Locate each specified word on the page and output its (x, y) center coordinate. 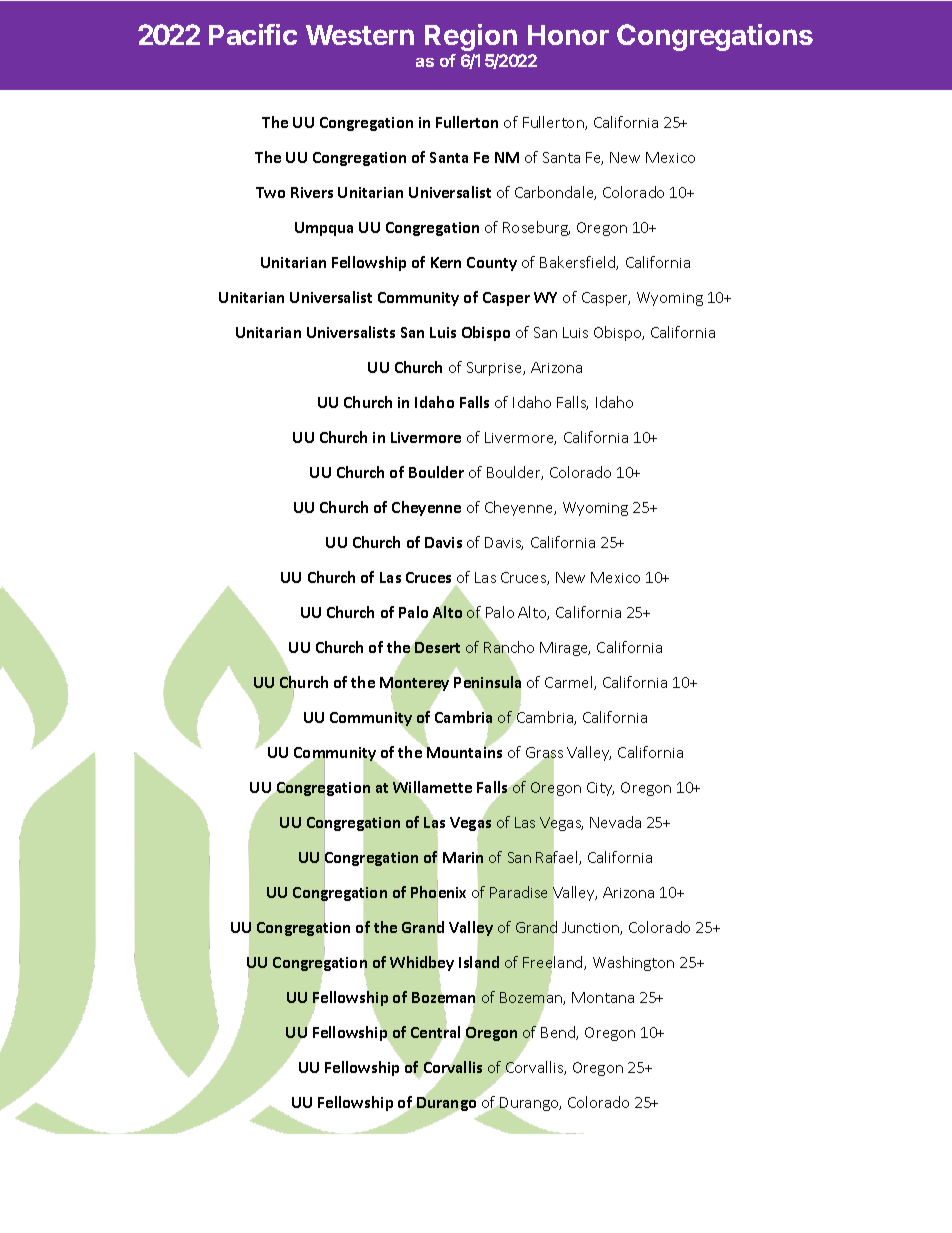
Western (360, 35)
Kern (446, 262)
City (600, 789)
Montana (603, 997)
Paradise (518, 892)
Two (270, 192)
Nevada (615, 822)
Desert (437, 646)
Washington (633, 963)
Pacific (253, 34)
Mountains (463, 751)
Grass (544, 754)
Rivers (312, 192)
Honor (568, 35)
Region (471, 37)
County (492, 264)
